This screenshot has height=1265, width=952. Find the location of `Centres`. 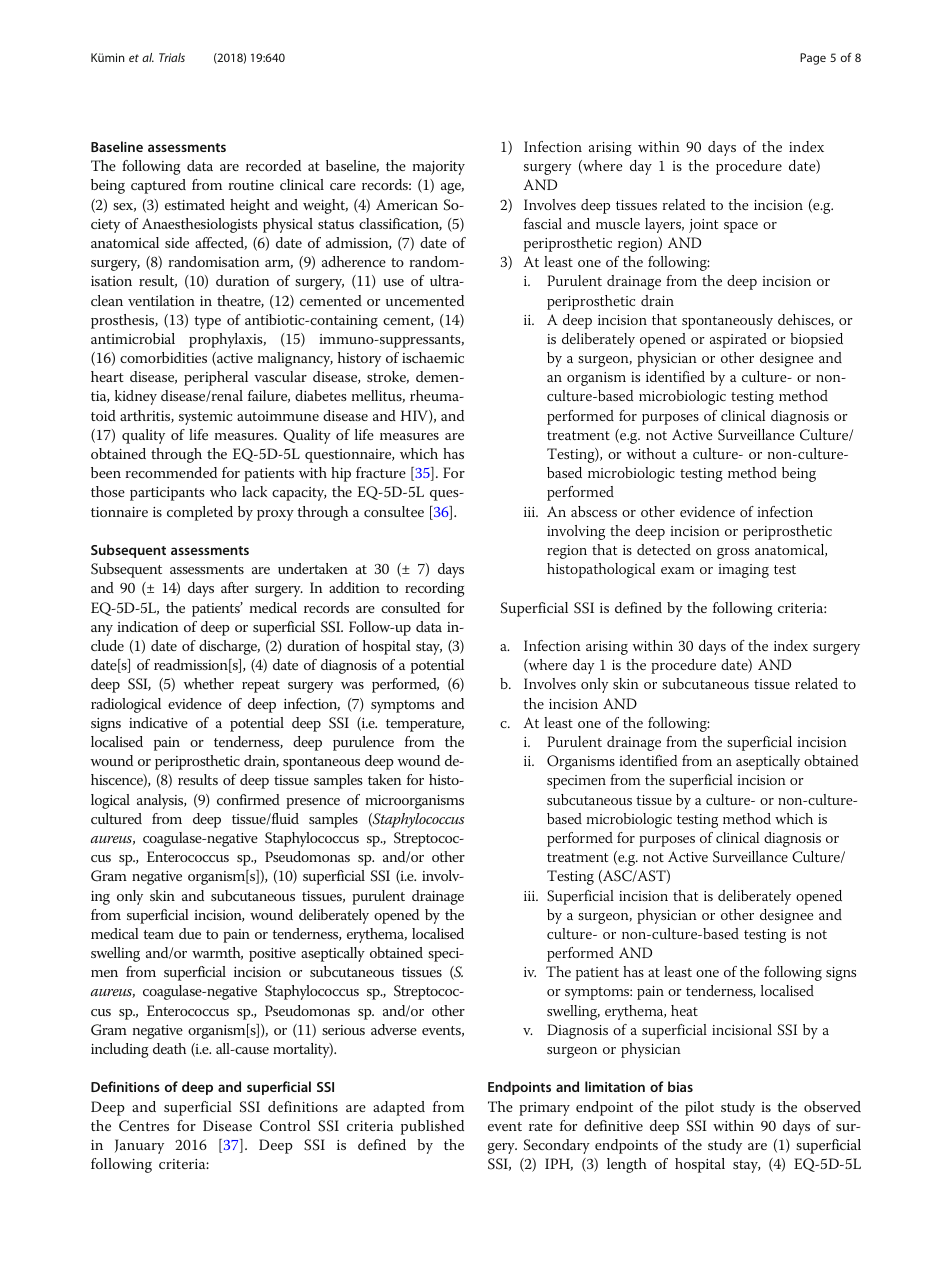

Centres is located at coordinates (144, 1126).
